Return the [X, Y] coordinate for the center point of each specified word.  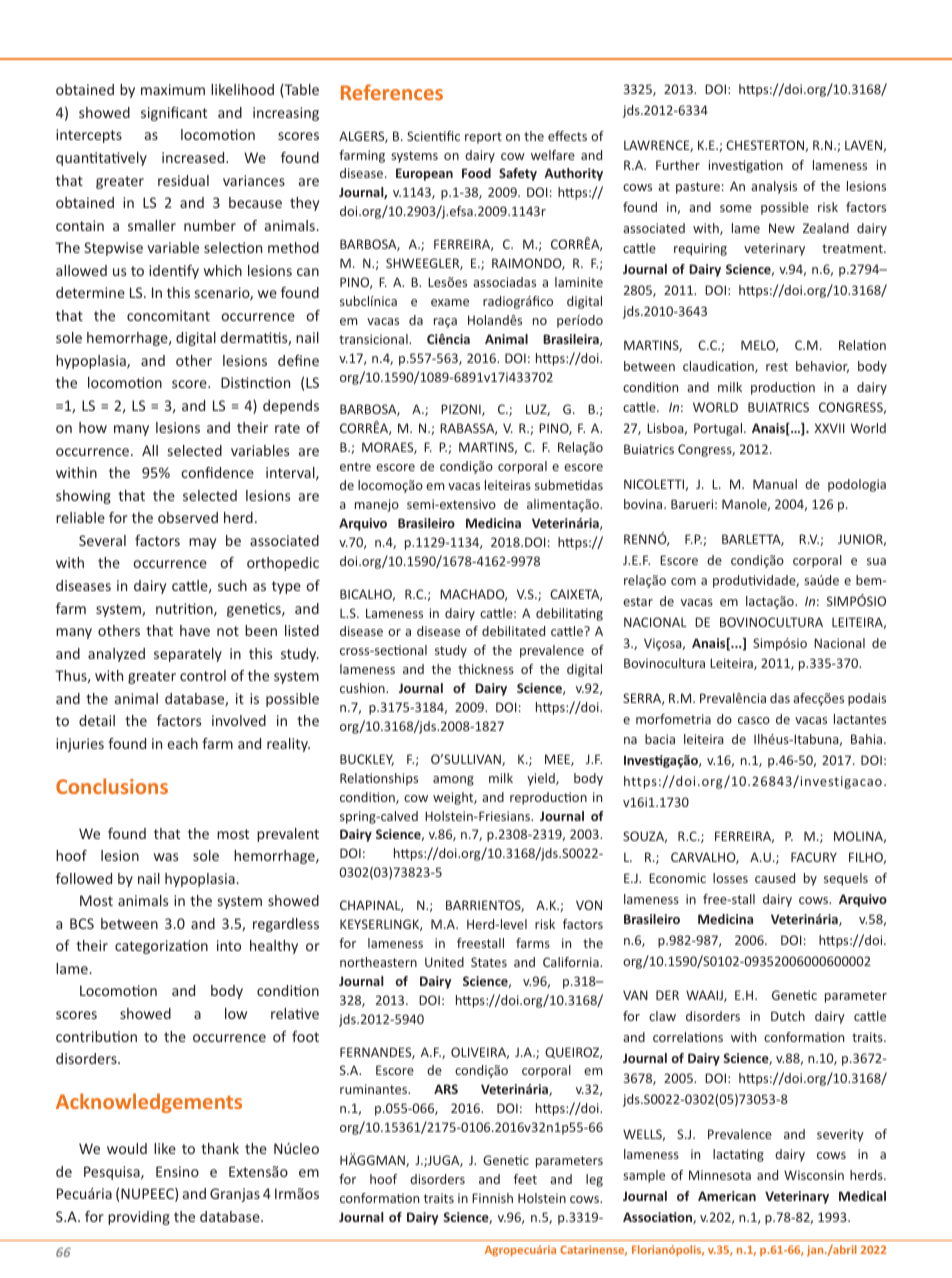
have [195, 630]
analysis [774, 187]
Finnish [492, 1198]
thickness [486, 669]
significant [174, 114]
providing [139, 1218]
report [483, 138]
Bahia [868, 739]
